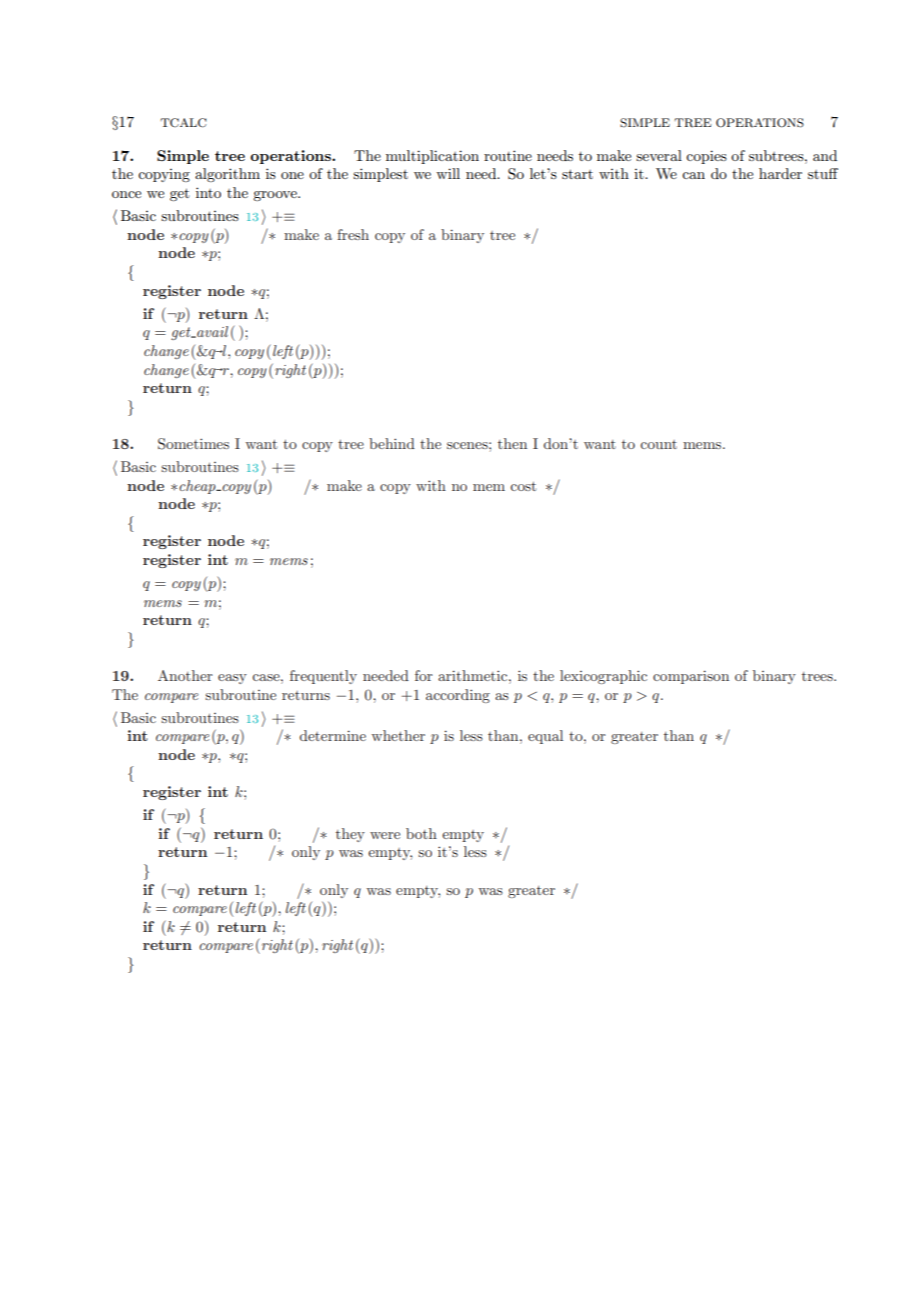  What do you see at coordinates (658, 444) in the screenshot?
I see `count` at bounding box center [658, 444].
